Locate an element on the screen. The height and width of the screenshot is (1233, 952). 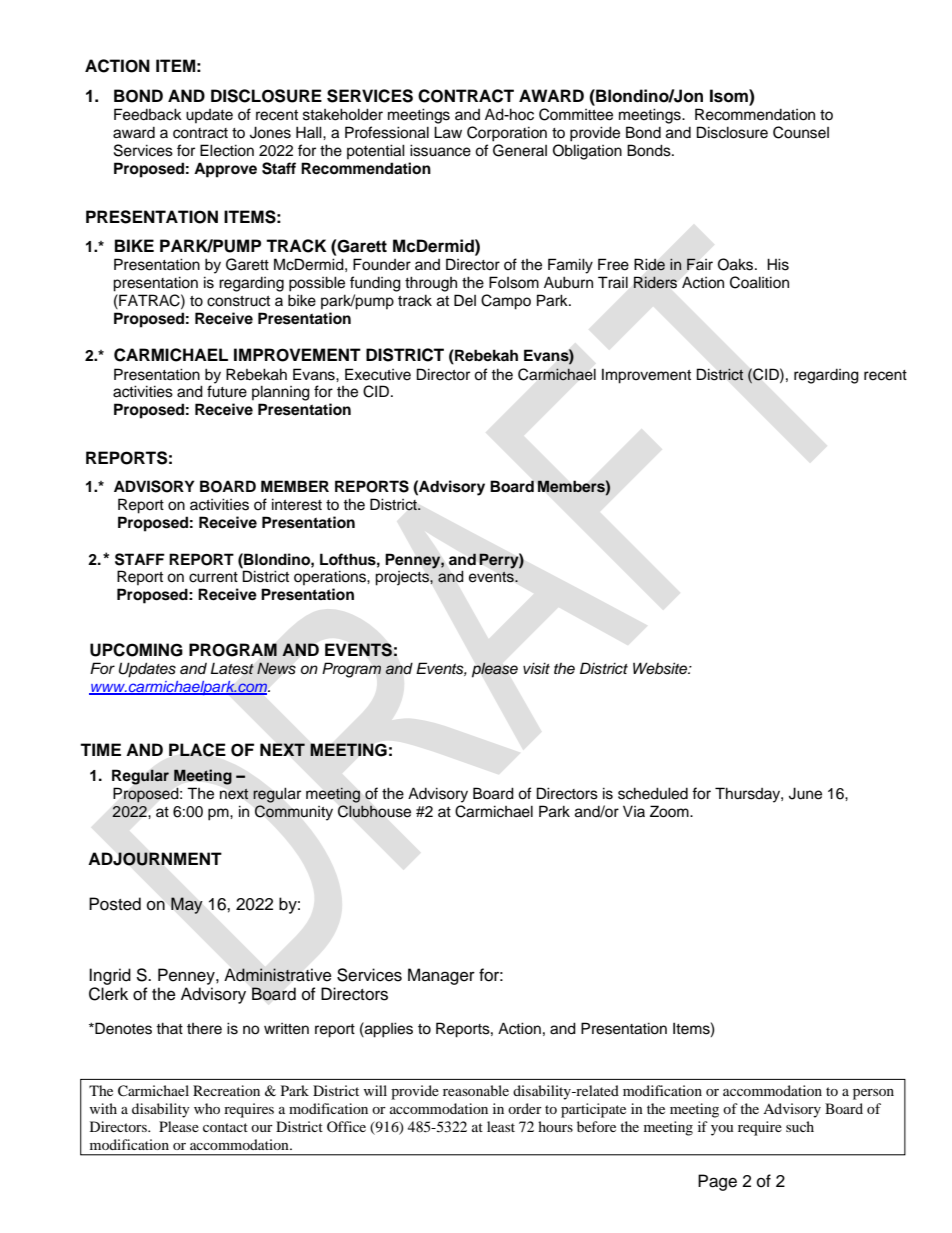
least is located at coordinates (501, 1126).
